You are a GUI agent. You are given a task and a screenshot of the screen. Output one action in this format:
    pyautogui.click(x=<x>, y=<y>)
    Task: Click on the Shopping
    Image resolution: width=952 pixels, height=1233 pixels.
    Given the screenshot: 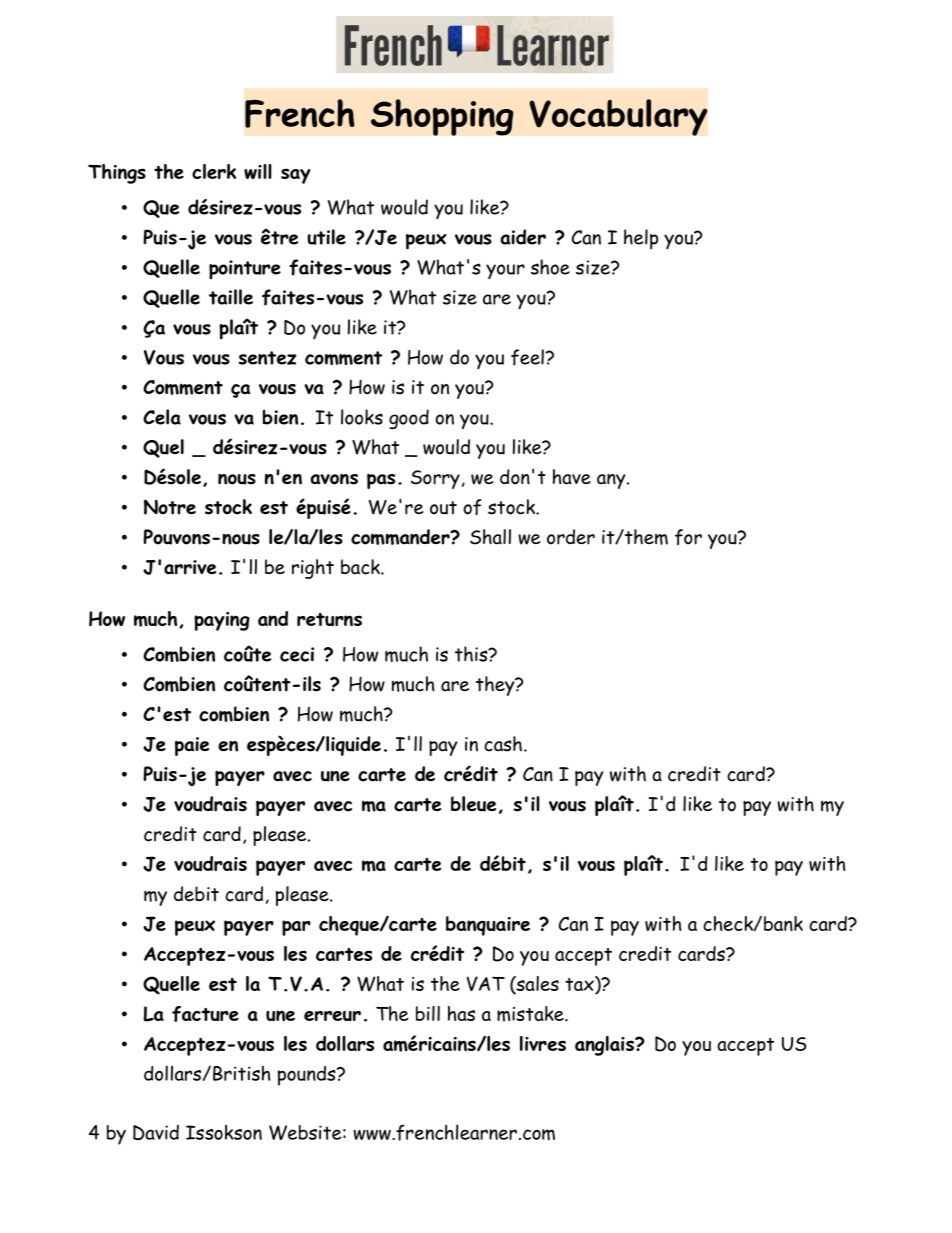 What is the action you would take?
    pyautogui.click(x=442, y=117)
